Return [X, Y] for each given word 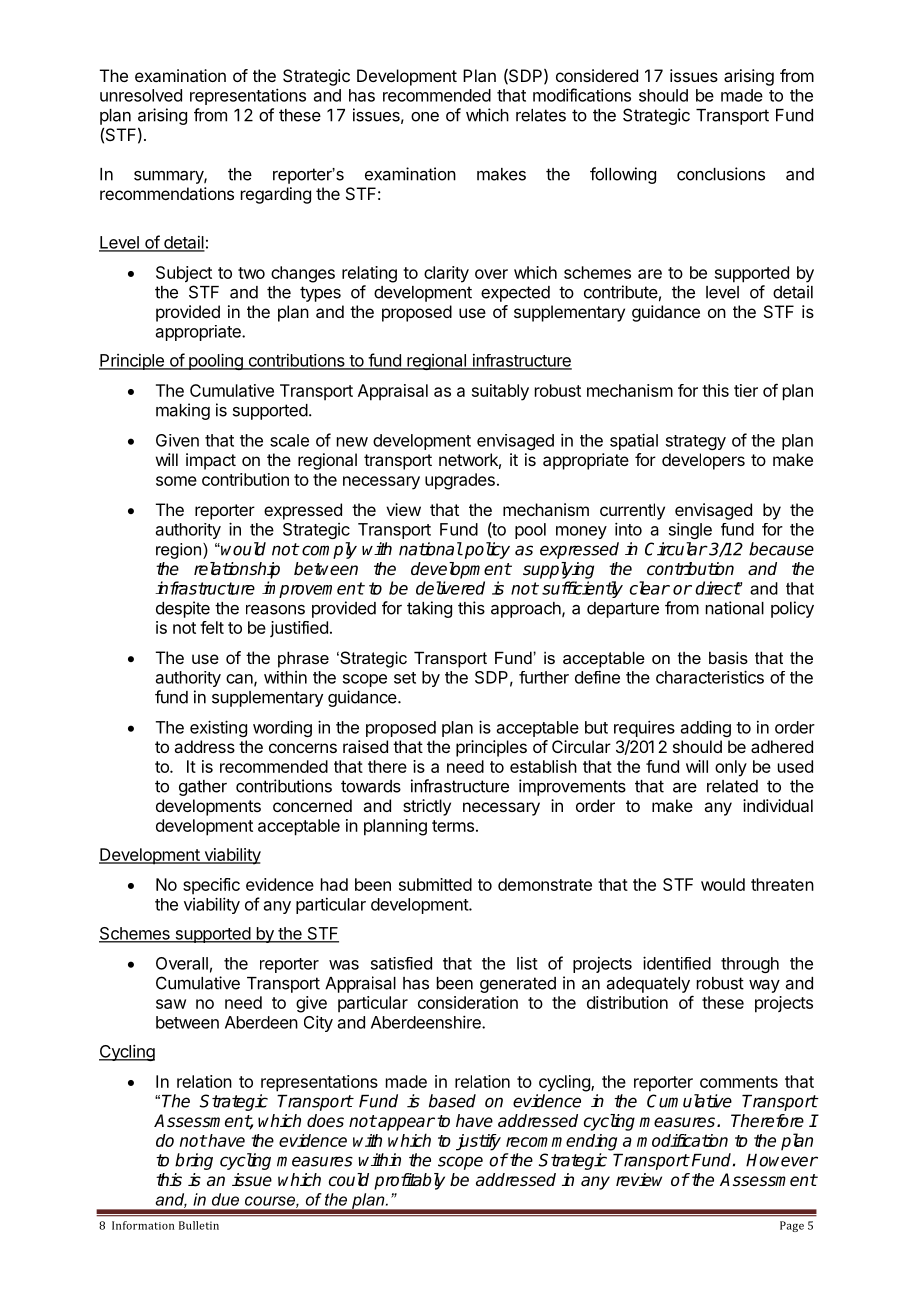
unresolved [141, 95]
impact [211, 461]
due [225, 1199]
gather [203, 788]
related [732, 786]
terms [453, 826]
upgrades [460, 481]
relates [541, 115]
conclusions [721, 174]
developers [703, 461]
